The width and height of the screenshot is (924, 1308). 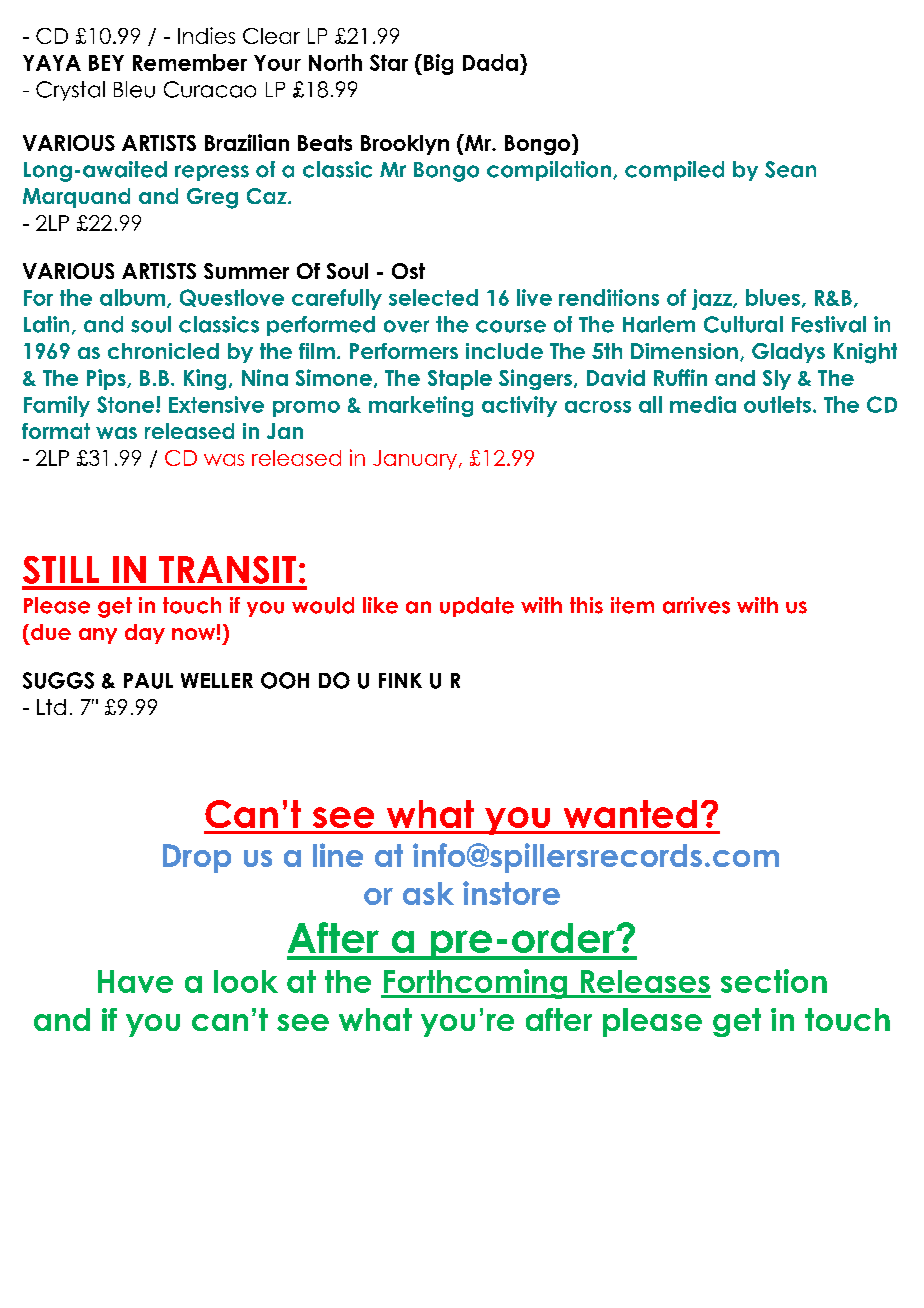 I want to click on Big, so click(x=438, y=64).
